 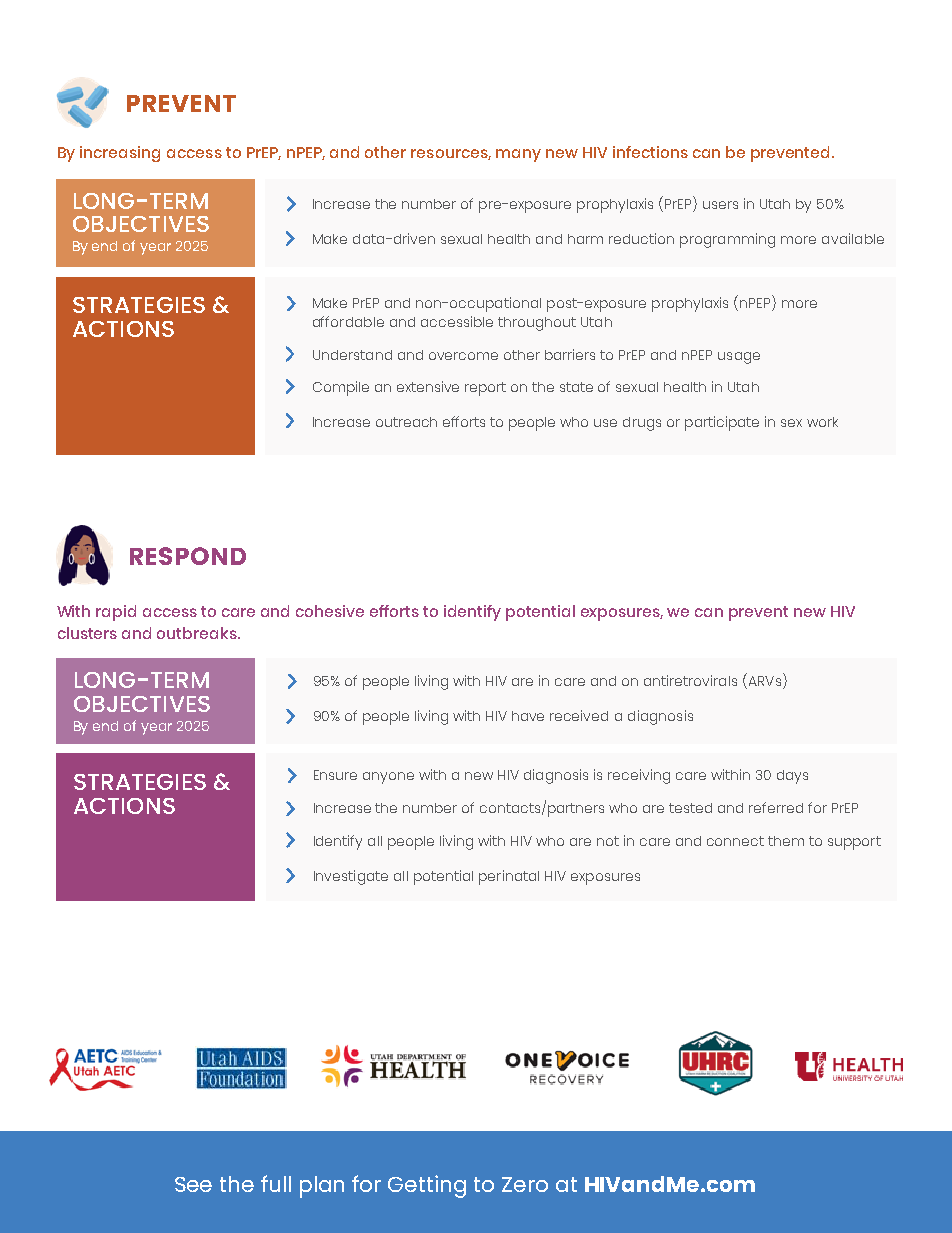 I want to click on users, so click(x=720, y=205).
